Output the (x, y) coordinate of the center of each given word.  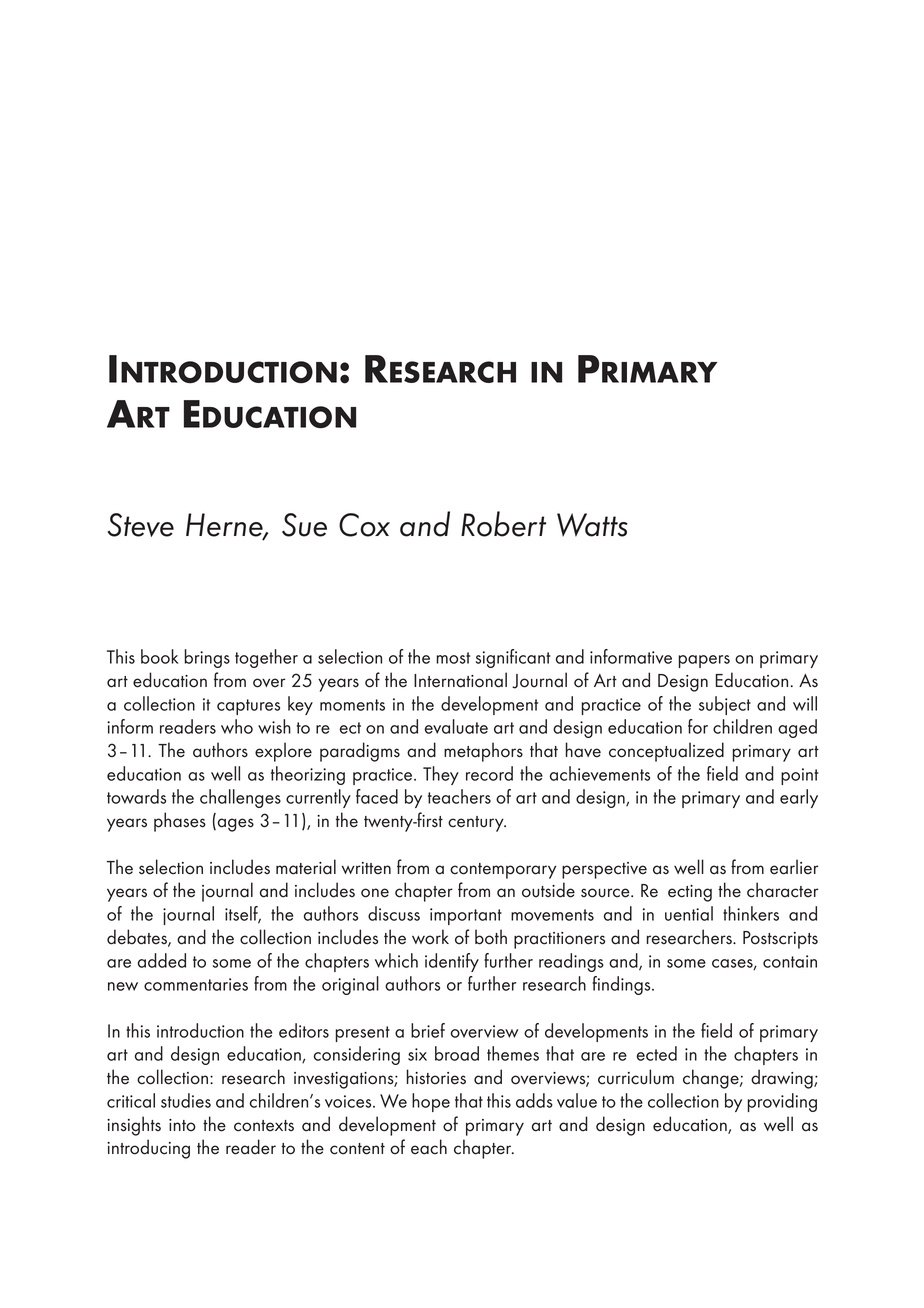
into (182, 1125)
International (460, 680)
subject (725, 705)
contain (790, 961)
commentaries (196, 984)
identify (452, 962)
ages (234, 825)
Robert (503, 524)
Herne (225, 526)
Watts (592, 525)
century (477, 824)
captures (248, 707)
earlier (794, 867)
